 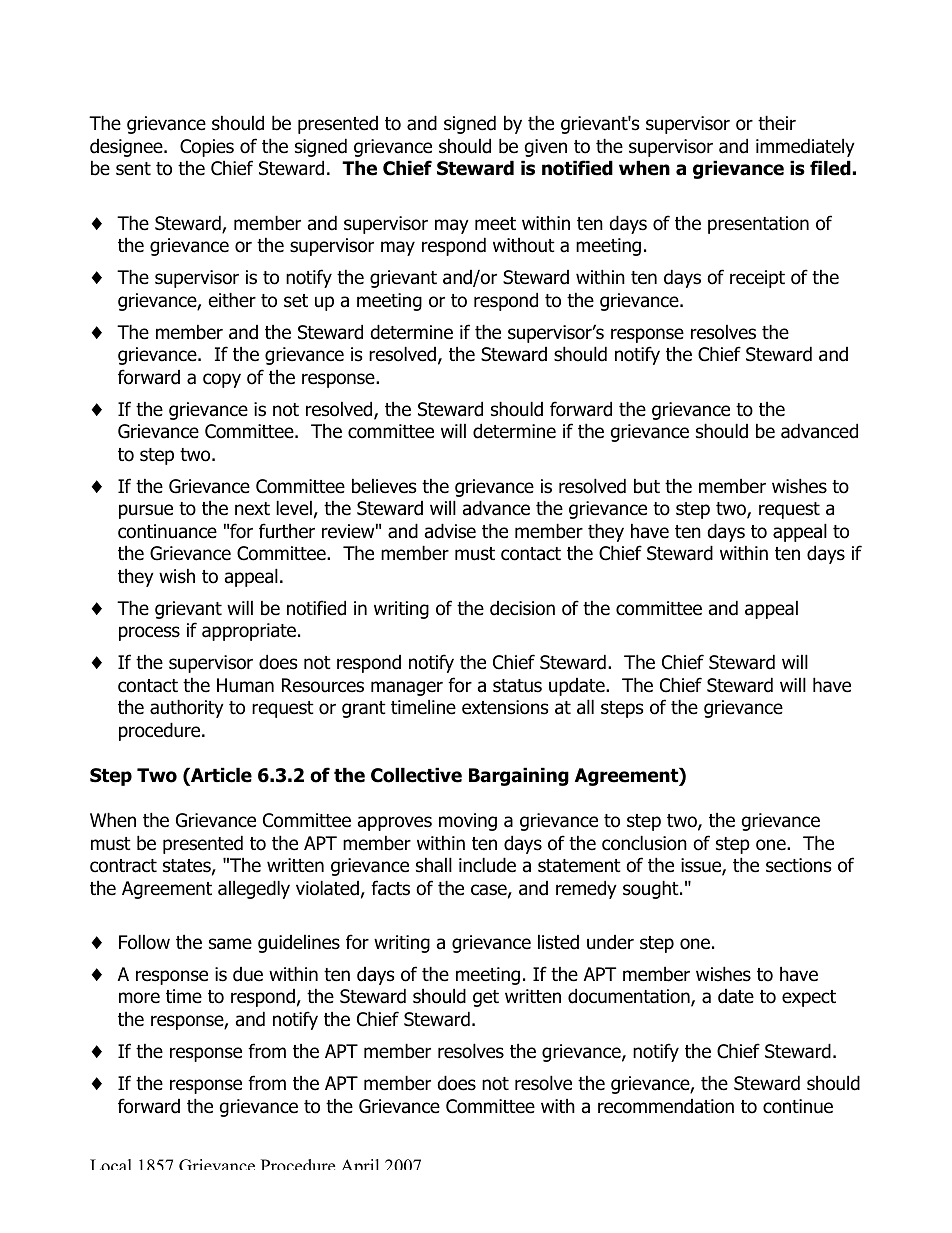 I want to click on include, so click(x=487, y=865).
